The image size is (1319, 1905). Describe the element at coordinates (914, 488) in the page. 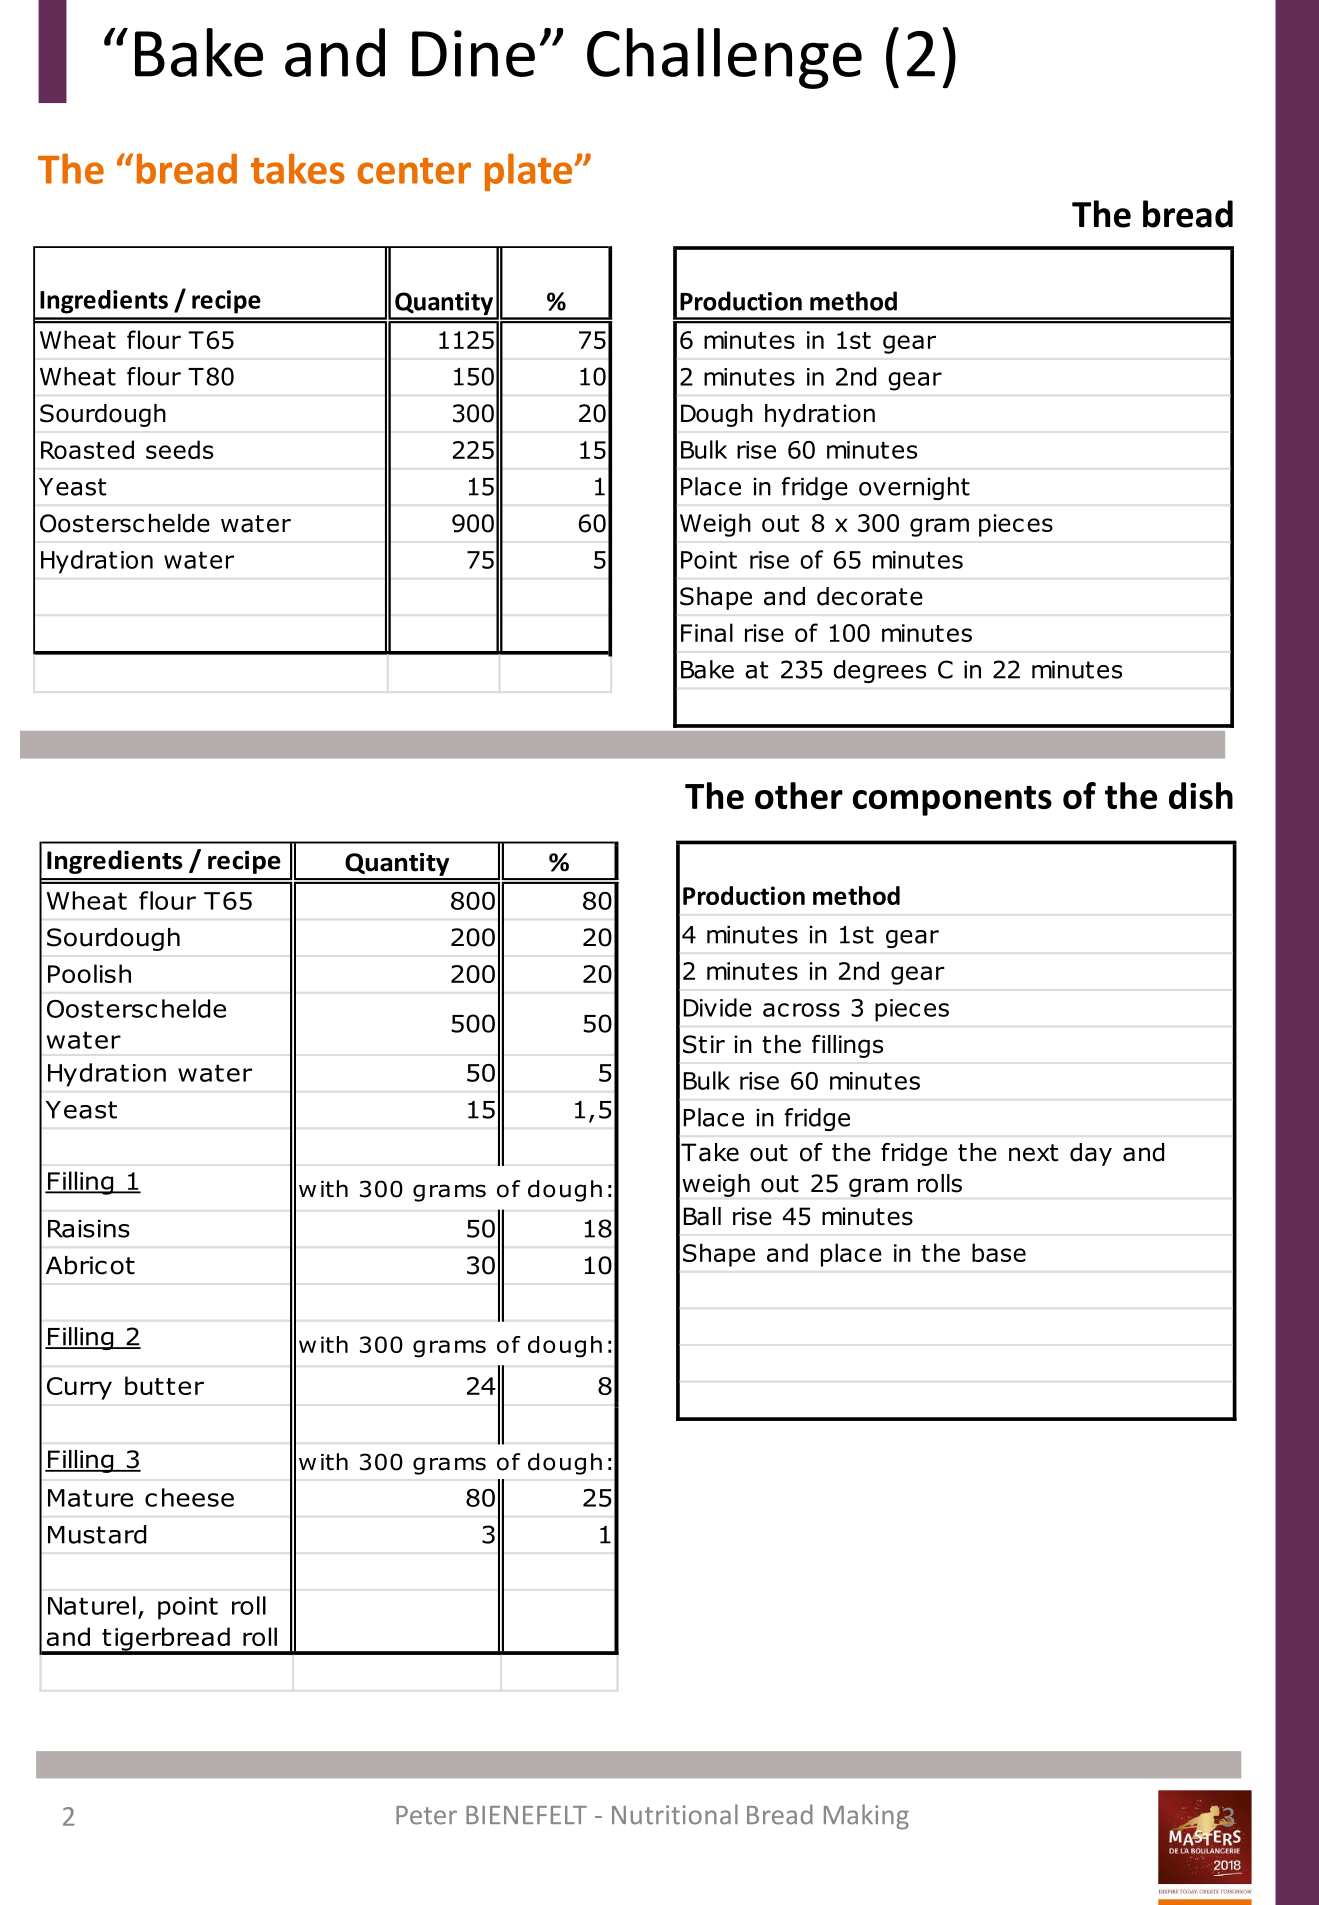

I see `overnight` at that location.
